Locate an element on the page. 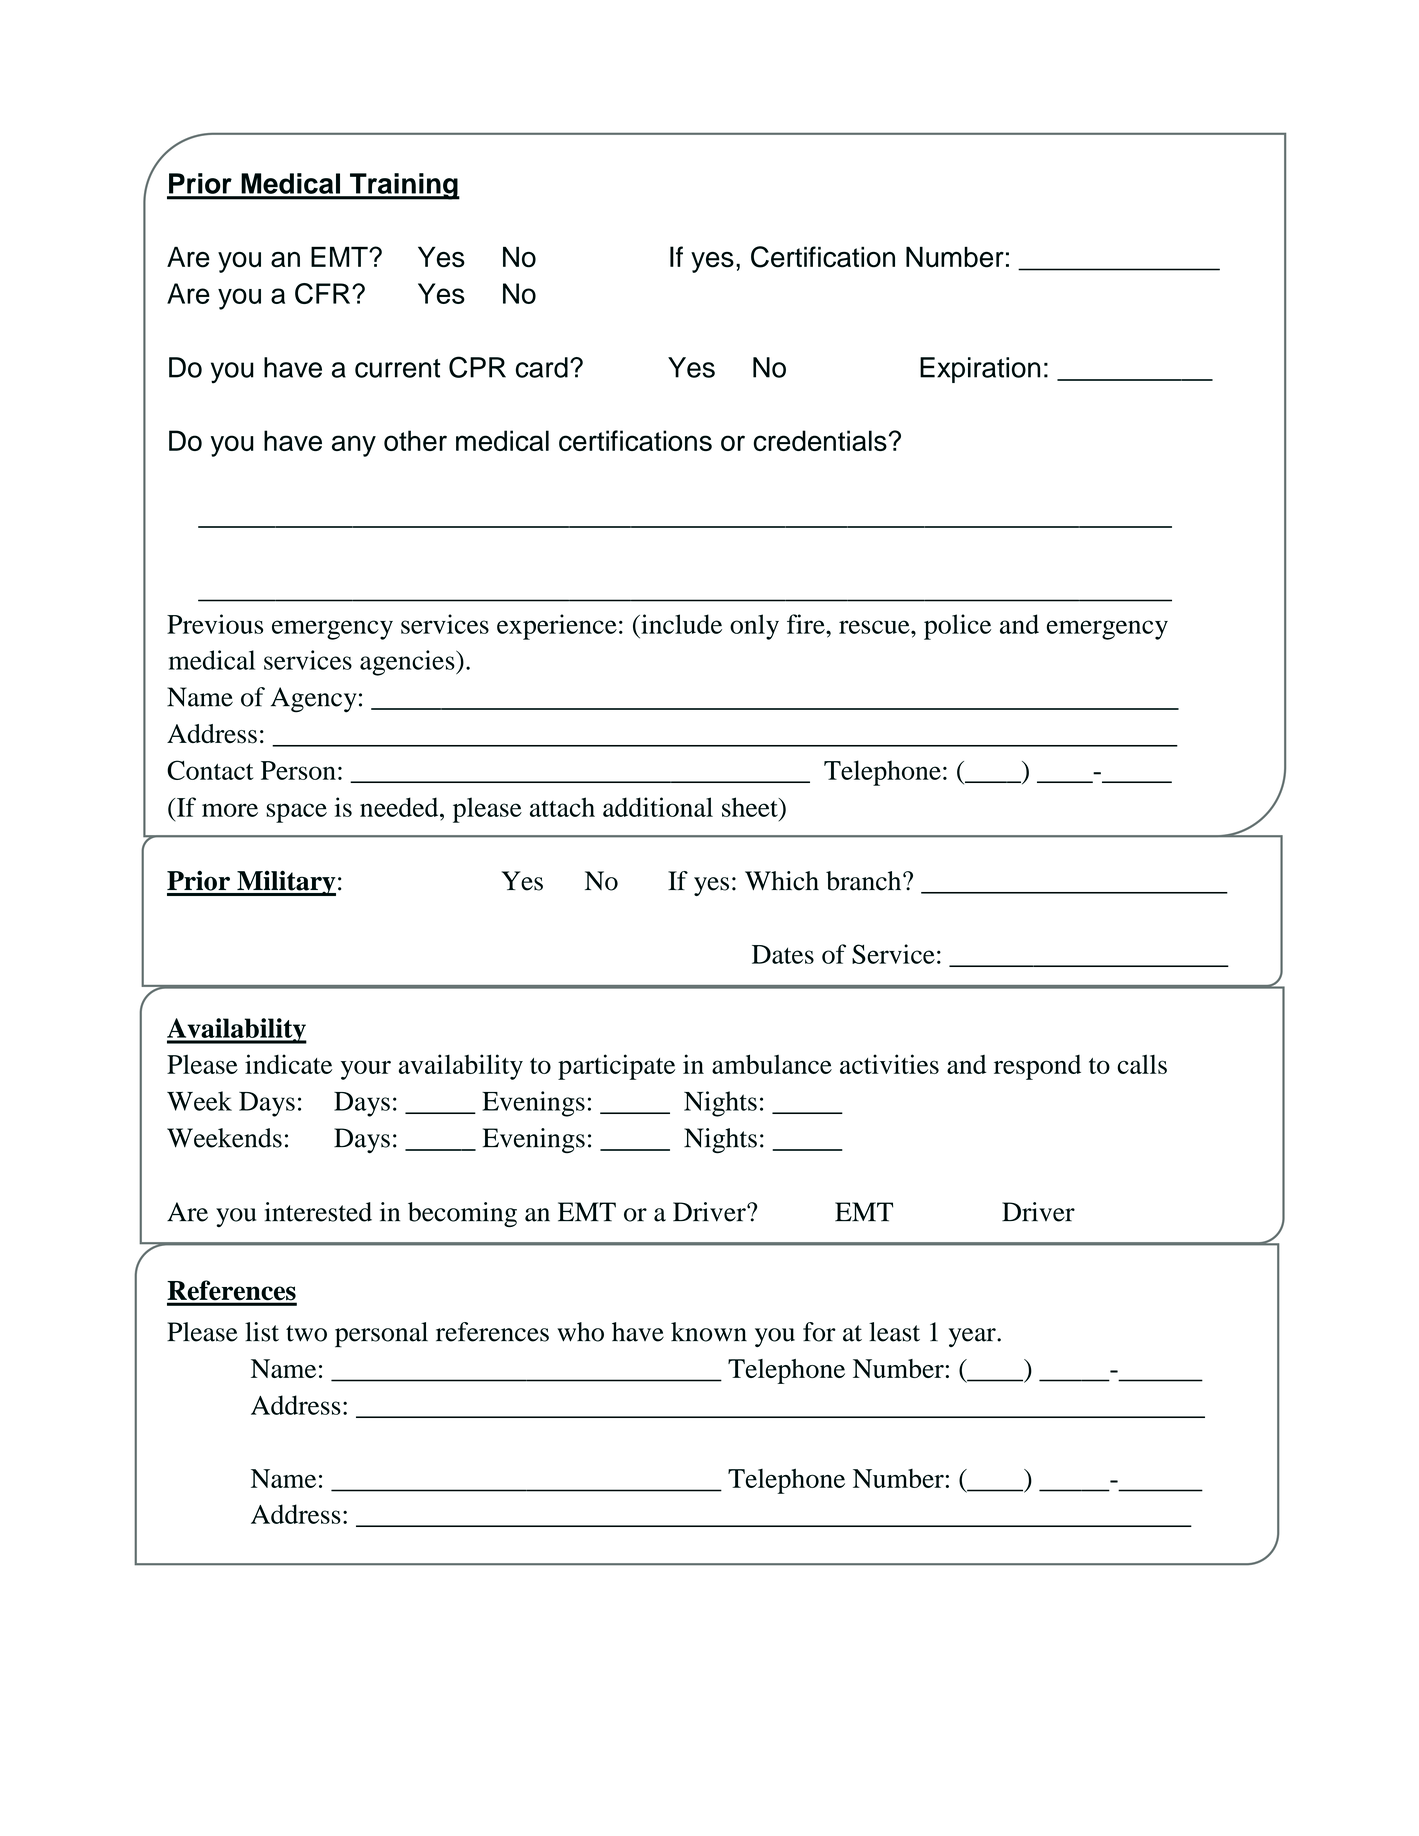 The height and width of the page is (1836, 1419). police is located at coordinates (957, 627).
